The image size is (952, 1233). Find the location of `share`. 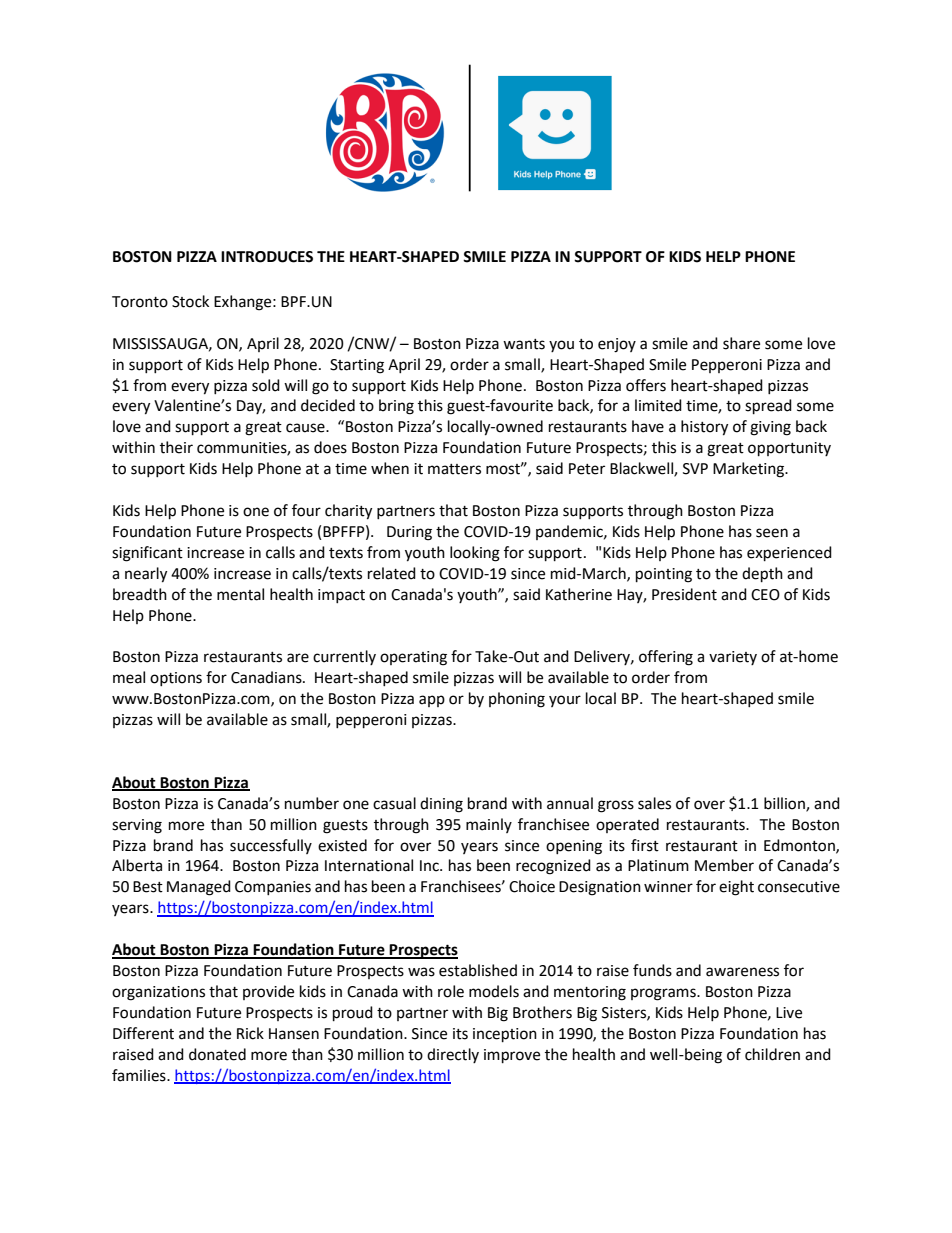

share is located at coordinates (741, 343).
